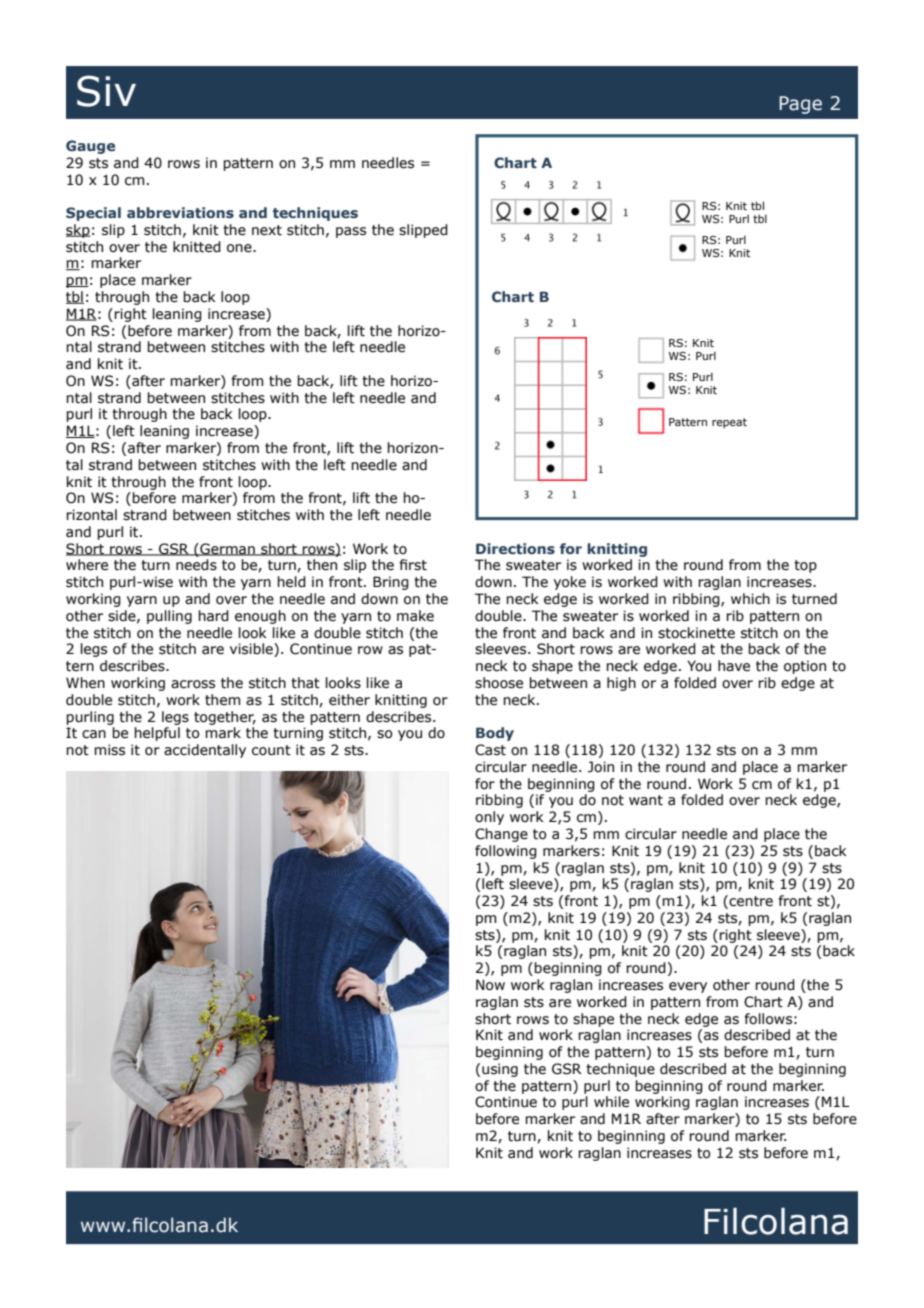 The height and width of the screenshot is (1308, 924). I want to click on abbreviations, so click(180, 212).
